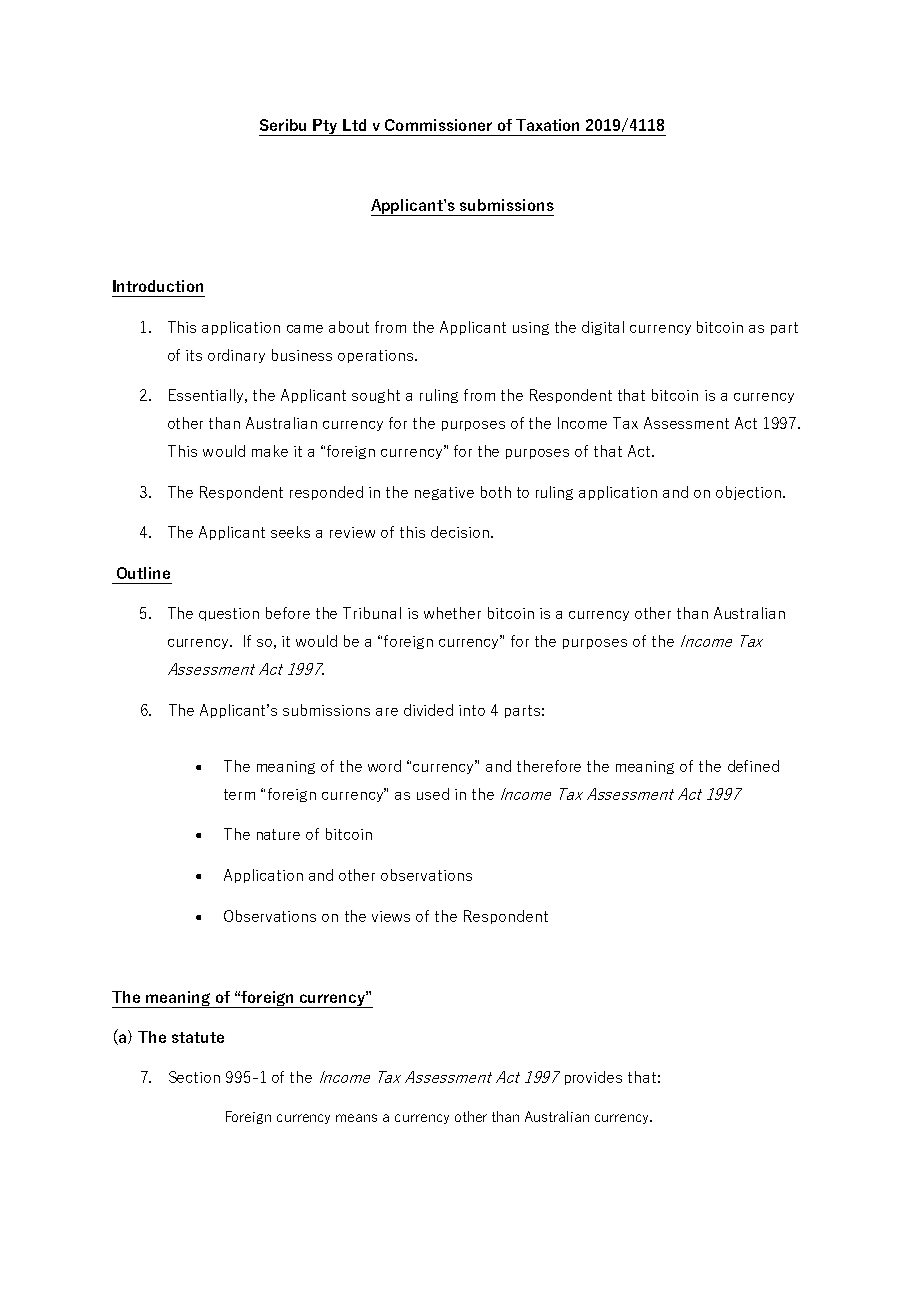 The image size is (924, 1308). Describe the element at coordinates (356, 1118) in the page. I see `means` at that location.
